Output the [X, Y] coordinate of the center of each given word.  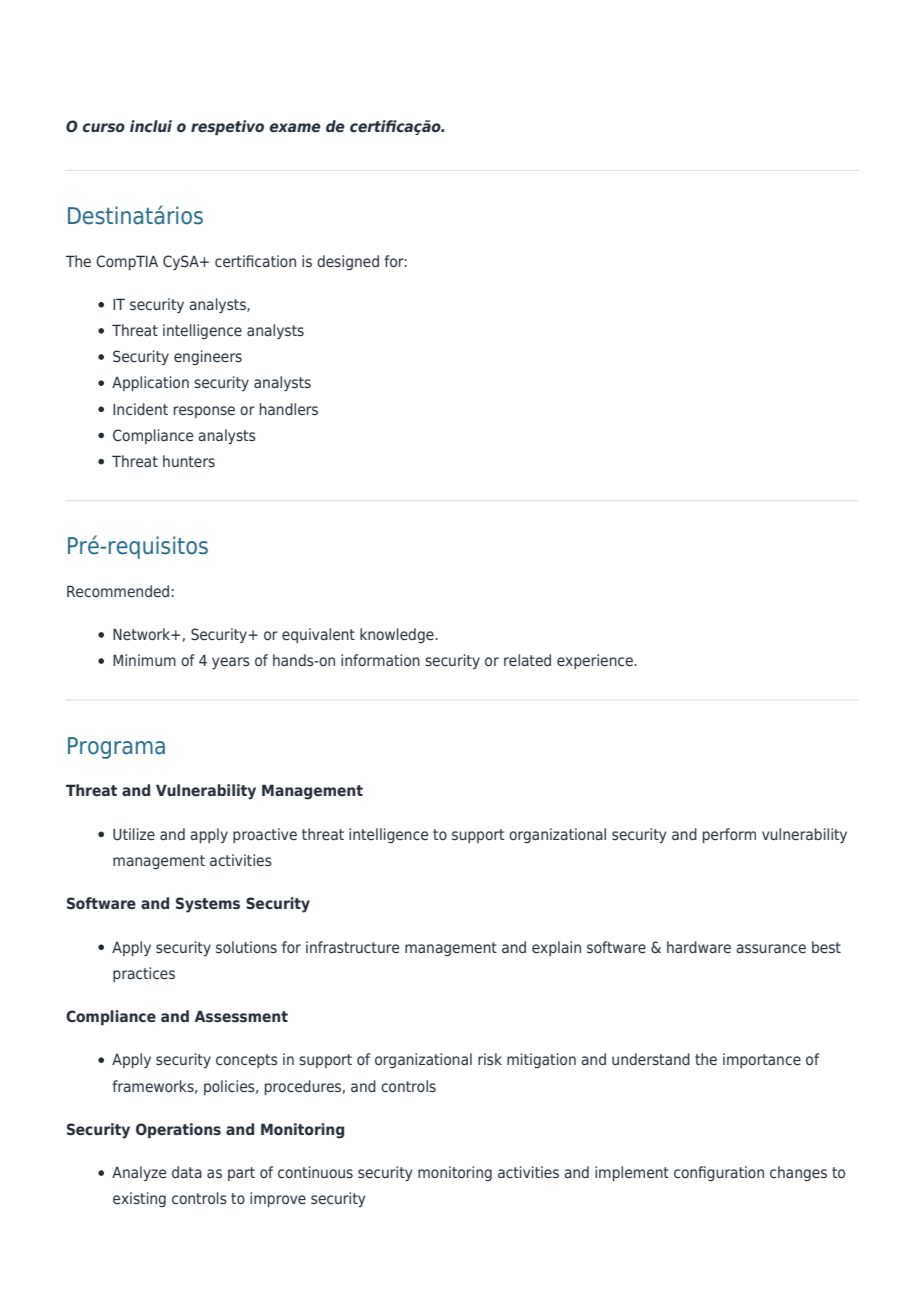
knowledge [398, 635]
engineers [208, 357]
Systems [208, 905]
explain [556, 948]
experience [596, 661]
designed [348, 262]
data [187, 1172]
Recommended [118, 591]
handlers [289, 409]
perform [729, 835]
